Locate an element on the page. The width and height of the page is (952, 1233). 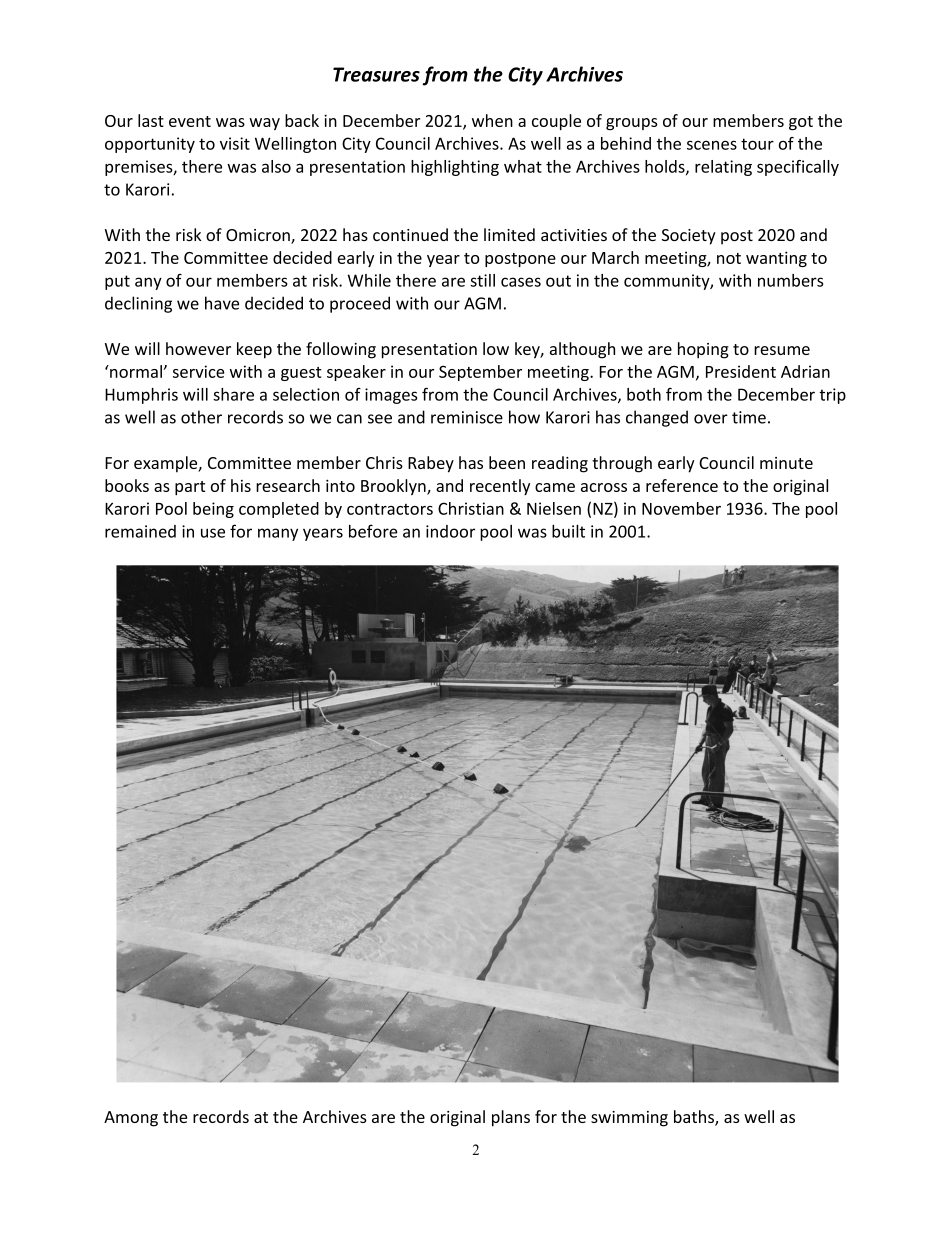
event is located at coordinates (190, 121).
